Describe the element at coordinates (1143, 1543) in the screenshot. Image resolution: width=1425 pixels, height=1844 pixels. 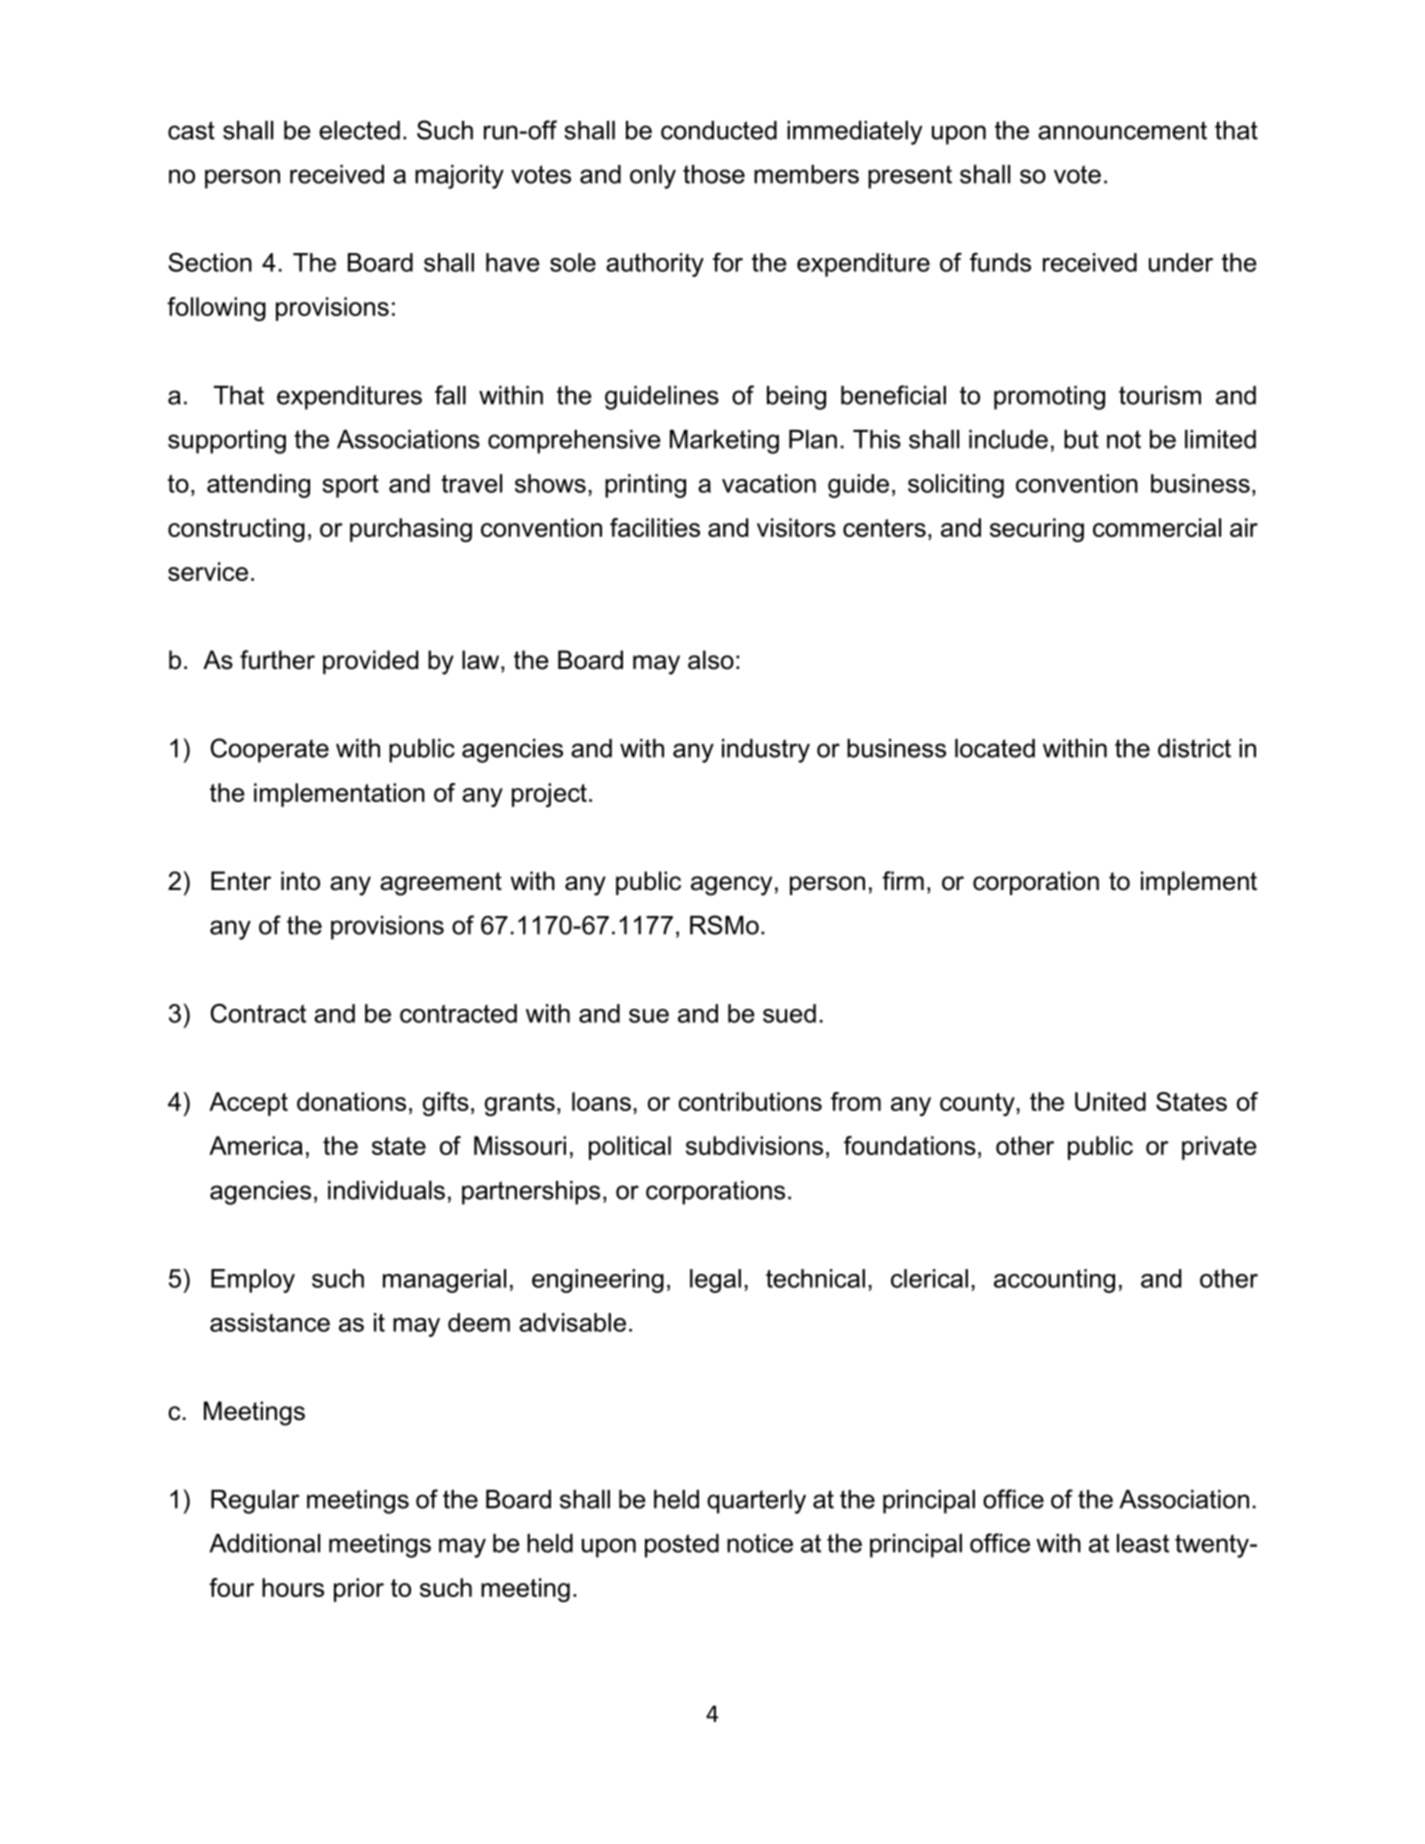
I see `least` at that location.
